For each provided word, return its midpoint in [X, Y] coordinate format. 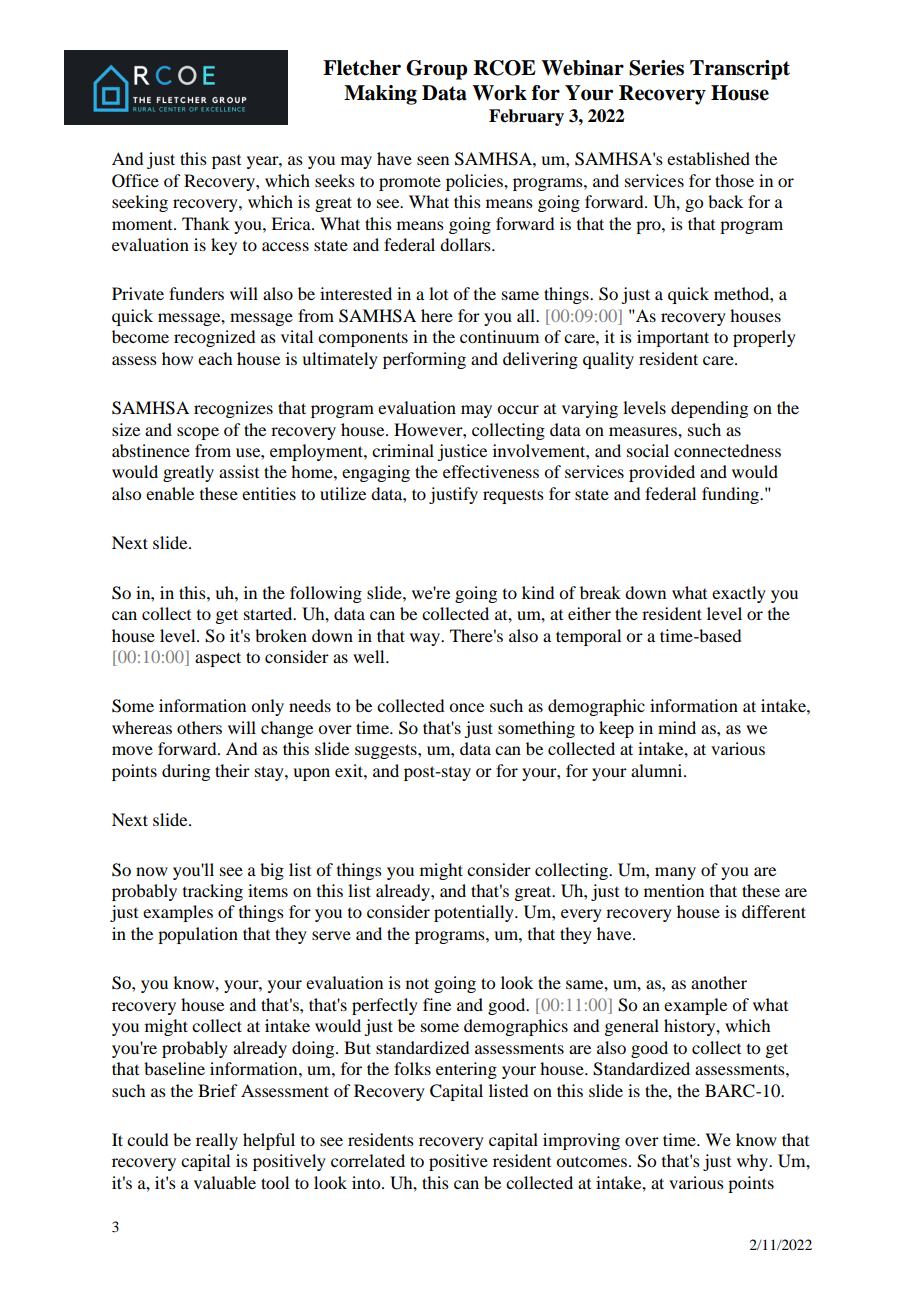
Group [436, 70]
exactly [739, 594]
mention [674, 890]
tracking [213, 892]
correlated [368, 1160]
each [215, 358]
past [226, 162]
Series [656, 68]
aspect [218, 659]
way [426, 639]
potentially [475, 913]
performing [424, 360]
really [217, 1141]
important [673, 338]
